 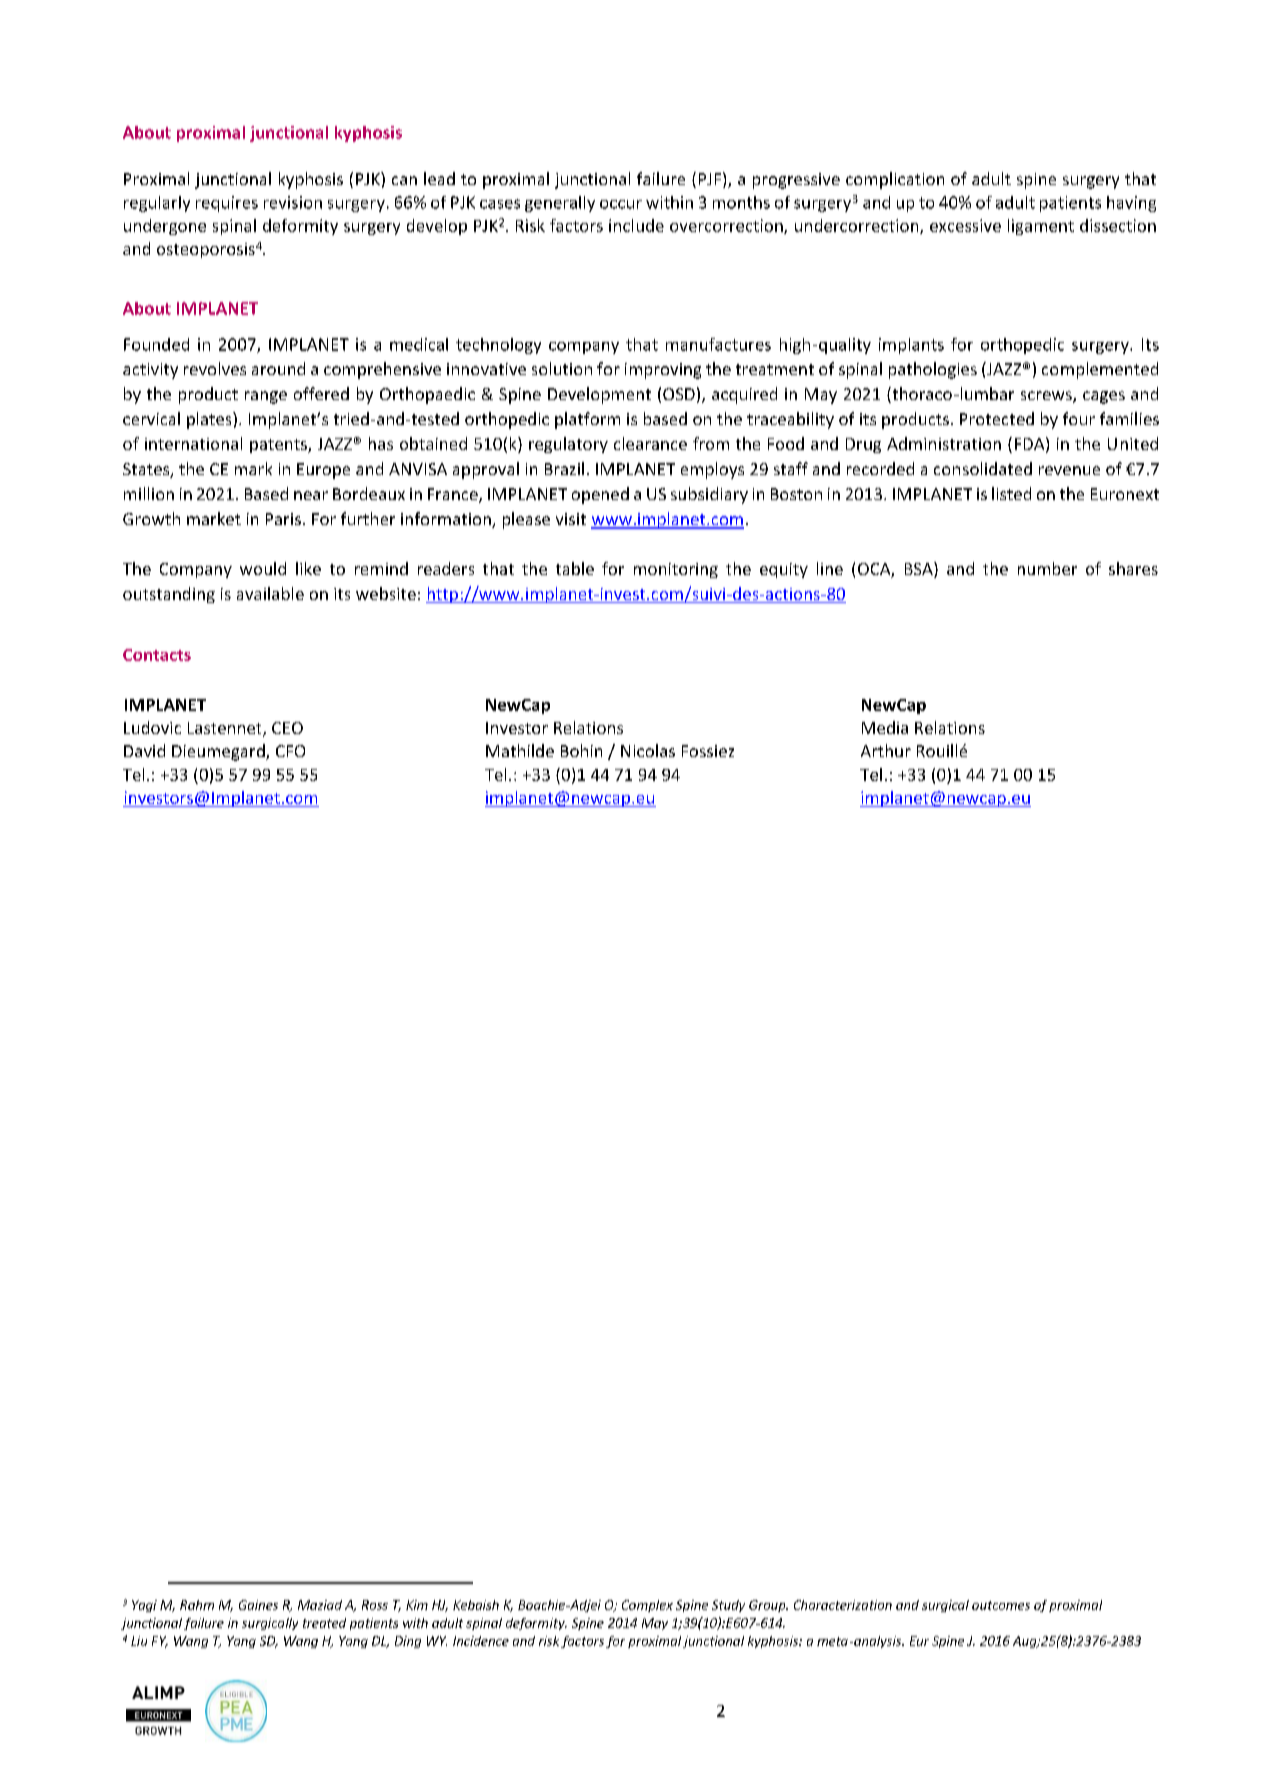 What do you see at coordinates (290, 751) in the screenshot?
I see `CFO` at bounding box center [290, 751].
